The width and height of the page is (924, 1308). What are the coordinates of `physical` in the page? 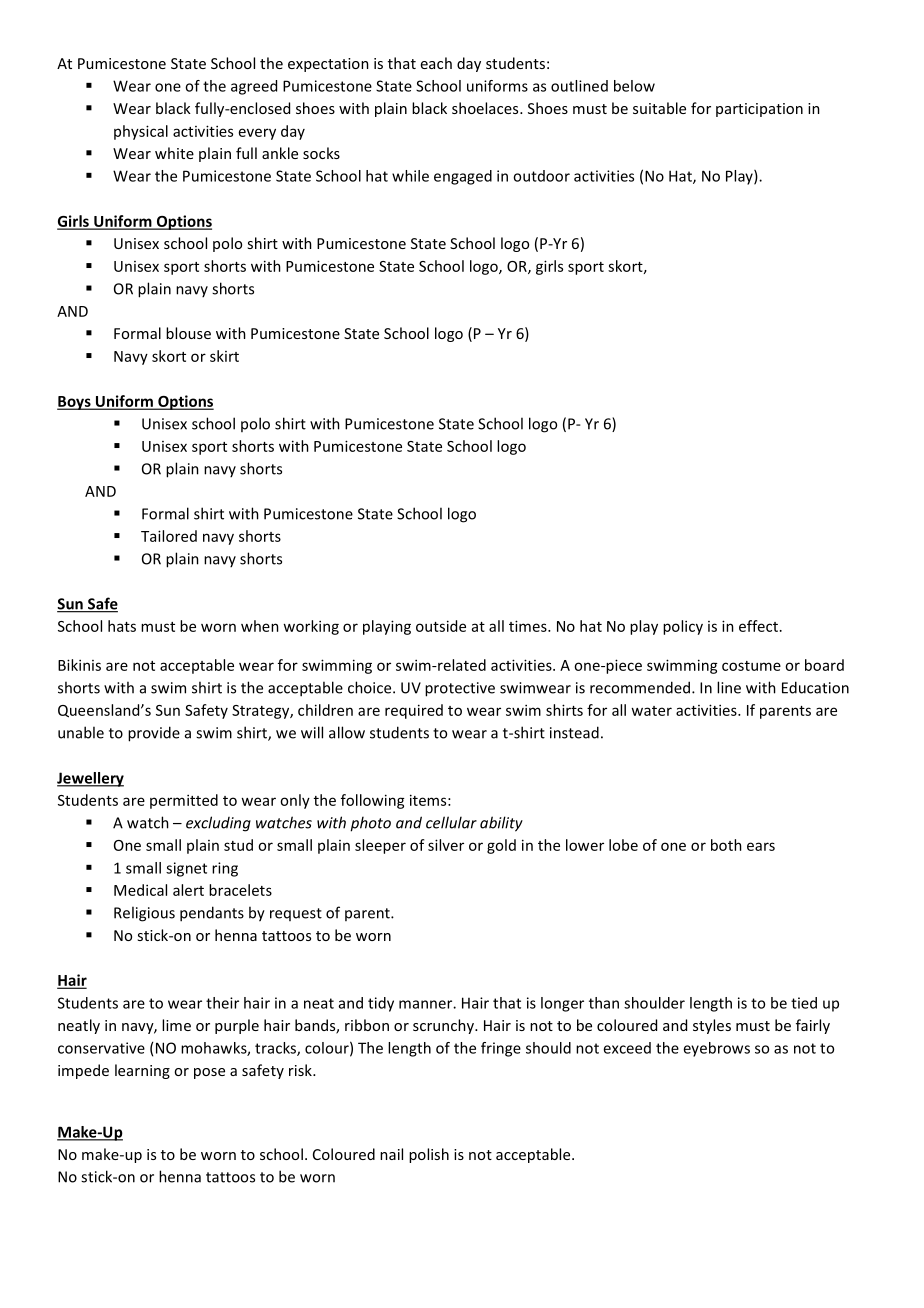 It's located at (141, 132).
